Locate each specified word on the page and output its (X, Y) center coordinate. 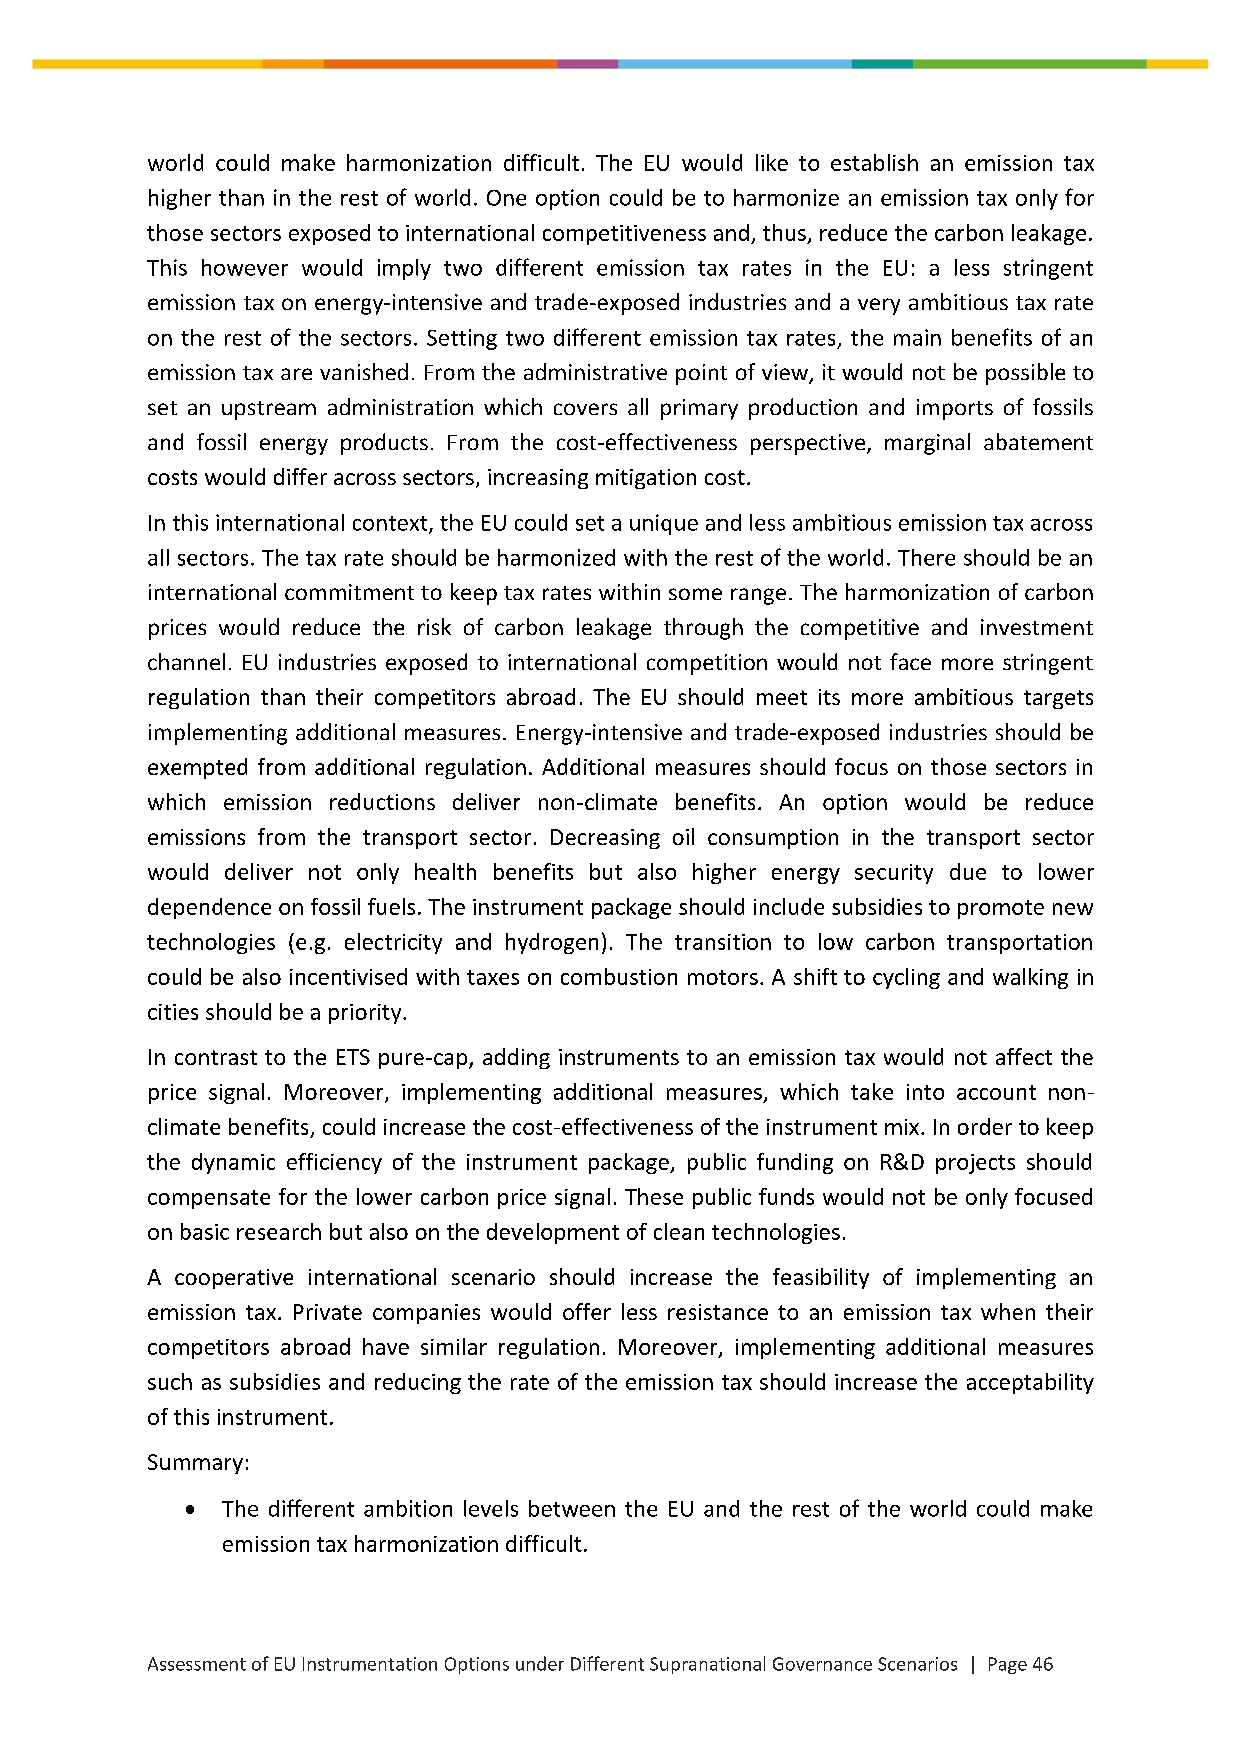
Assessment (197, 1664)
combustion (619, 976)
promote (1001, 909)
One (506, 198)
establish (874, 162)
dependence (209, 908)
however (245, 267)
